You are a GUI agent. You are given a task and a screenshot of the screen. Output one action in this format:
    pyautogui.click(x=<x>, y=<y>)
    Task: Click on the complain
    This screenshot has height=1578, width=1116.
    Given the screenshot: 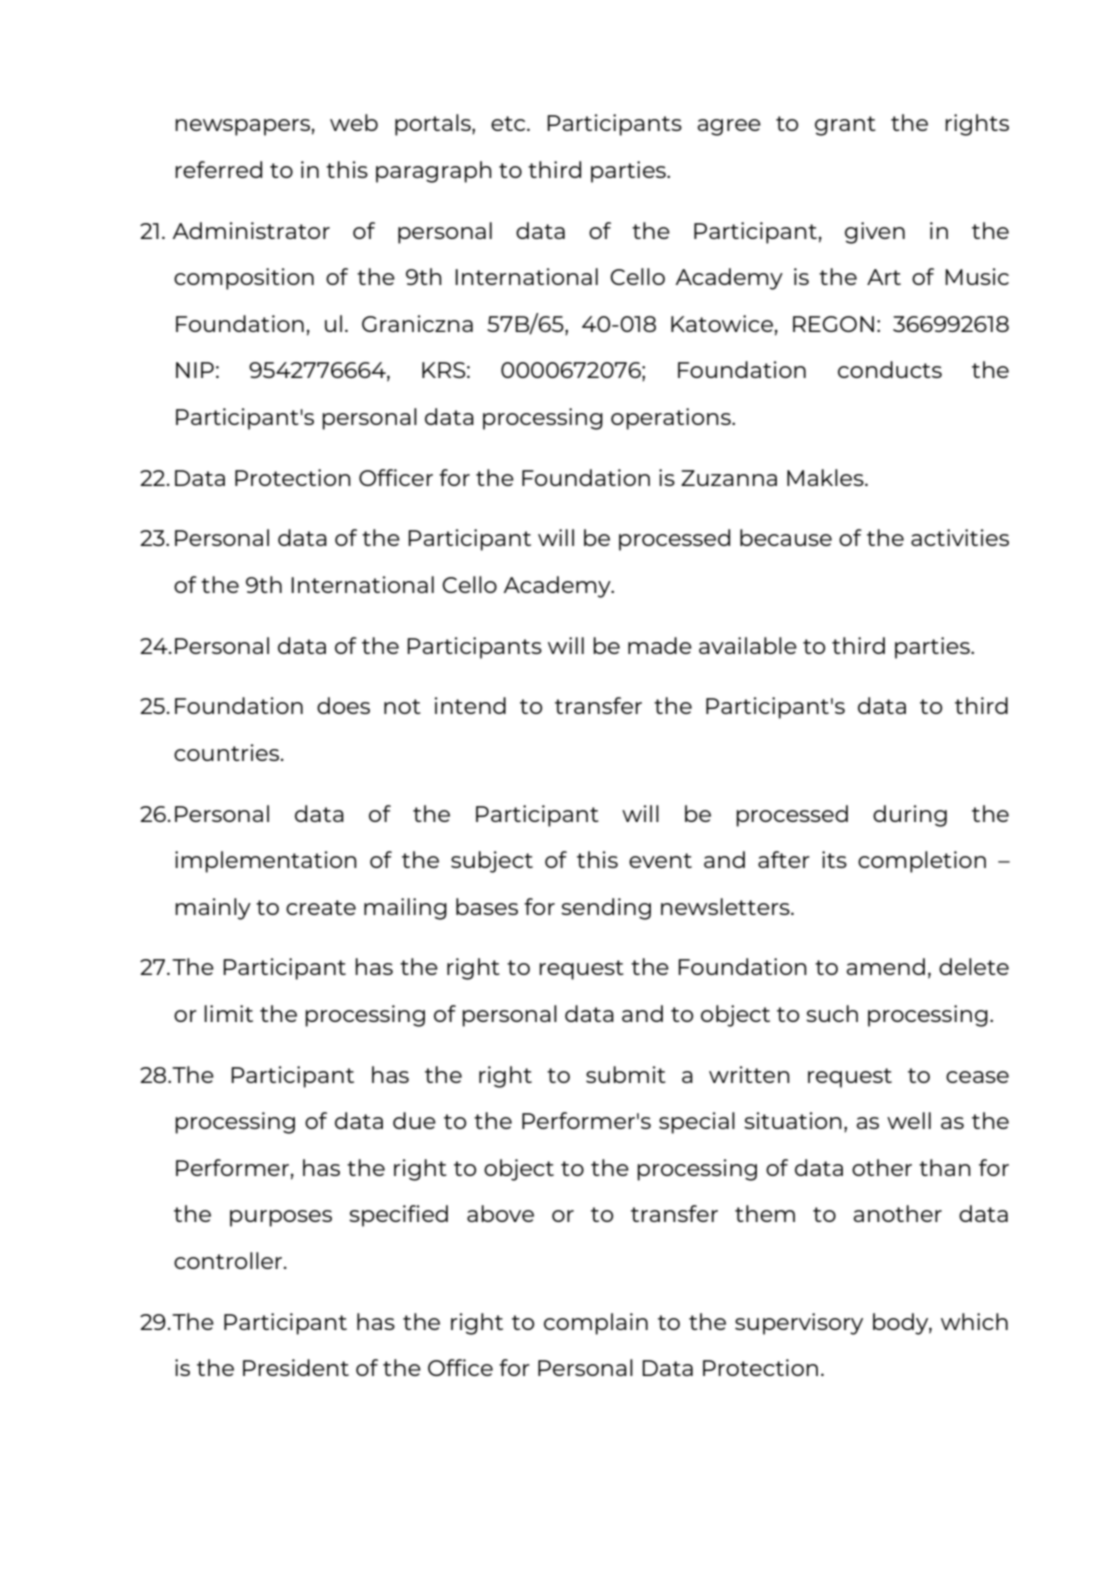 What is the action you would take?
    pyautogui.click(x=596, y=1324)
